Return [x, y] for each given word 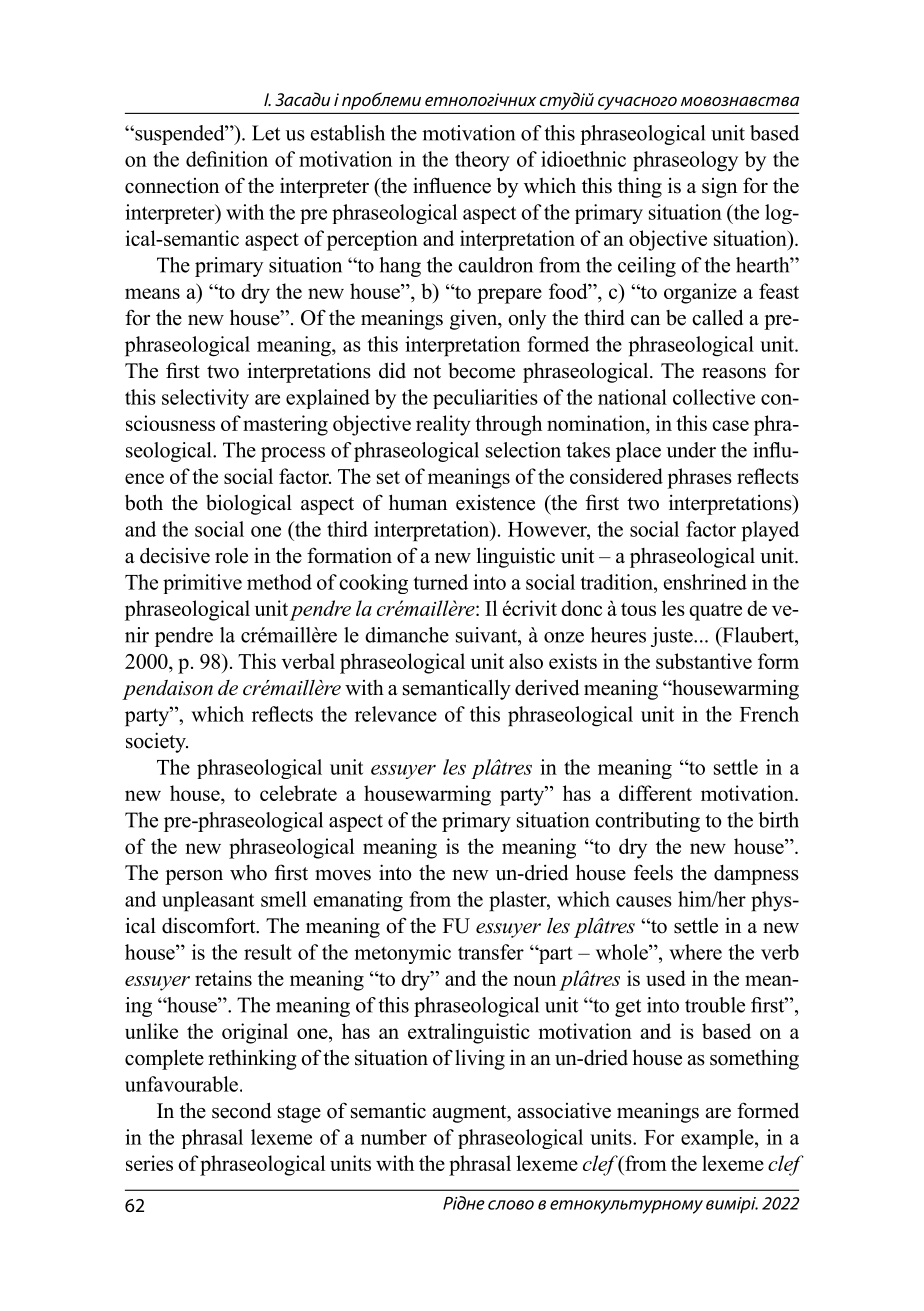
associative [564, 1111]
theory [482, 161]
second [241, 1110]
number [394, 1137]
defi [202, 159]
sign [719, 188]
